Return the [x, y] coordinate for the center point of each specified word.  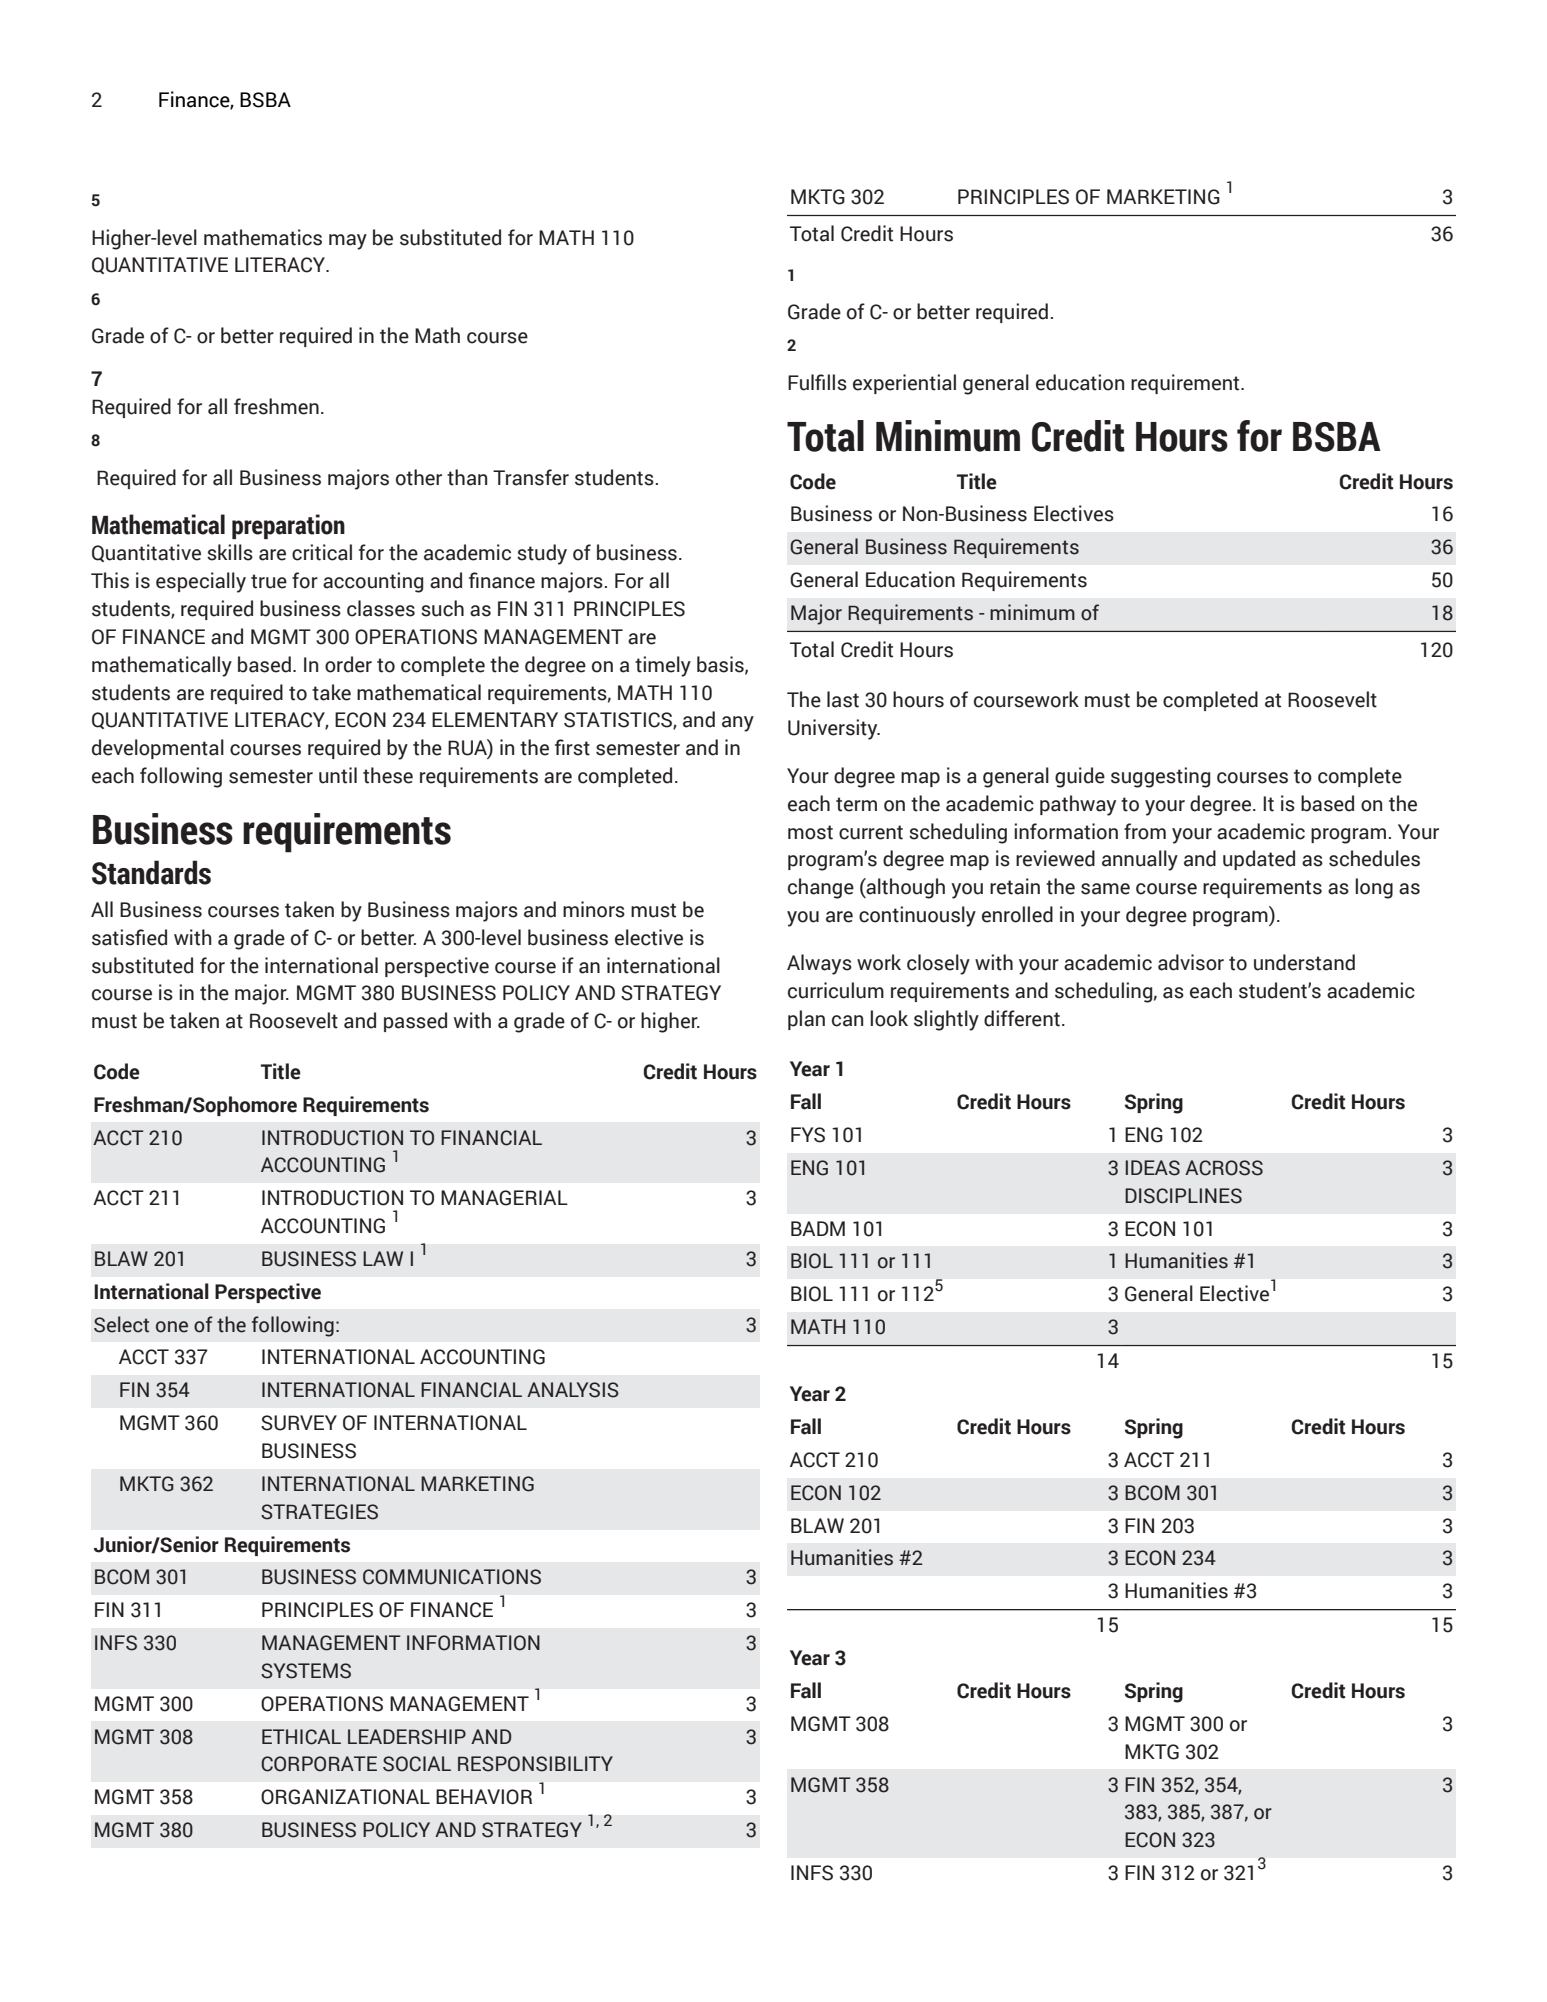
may [348, 242]
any [738, 724]
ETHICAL [301, 1737]
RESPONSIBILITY [535, 1764]
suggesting [1160, 777]
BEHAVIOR [484, 1797]
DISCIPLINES [1183, 1196]
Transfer [531, 477]
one [172, 1327]
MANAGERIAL [504, 1198]
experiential [904, 384]
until [338, 775]
